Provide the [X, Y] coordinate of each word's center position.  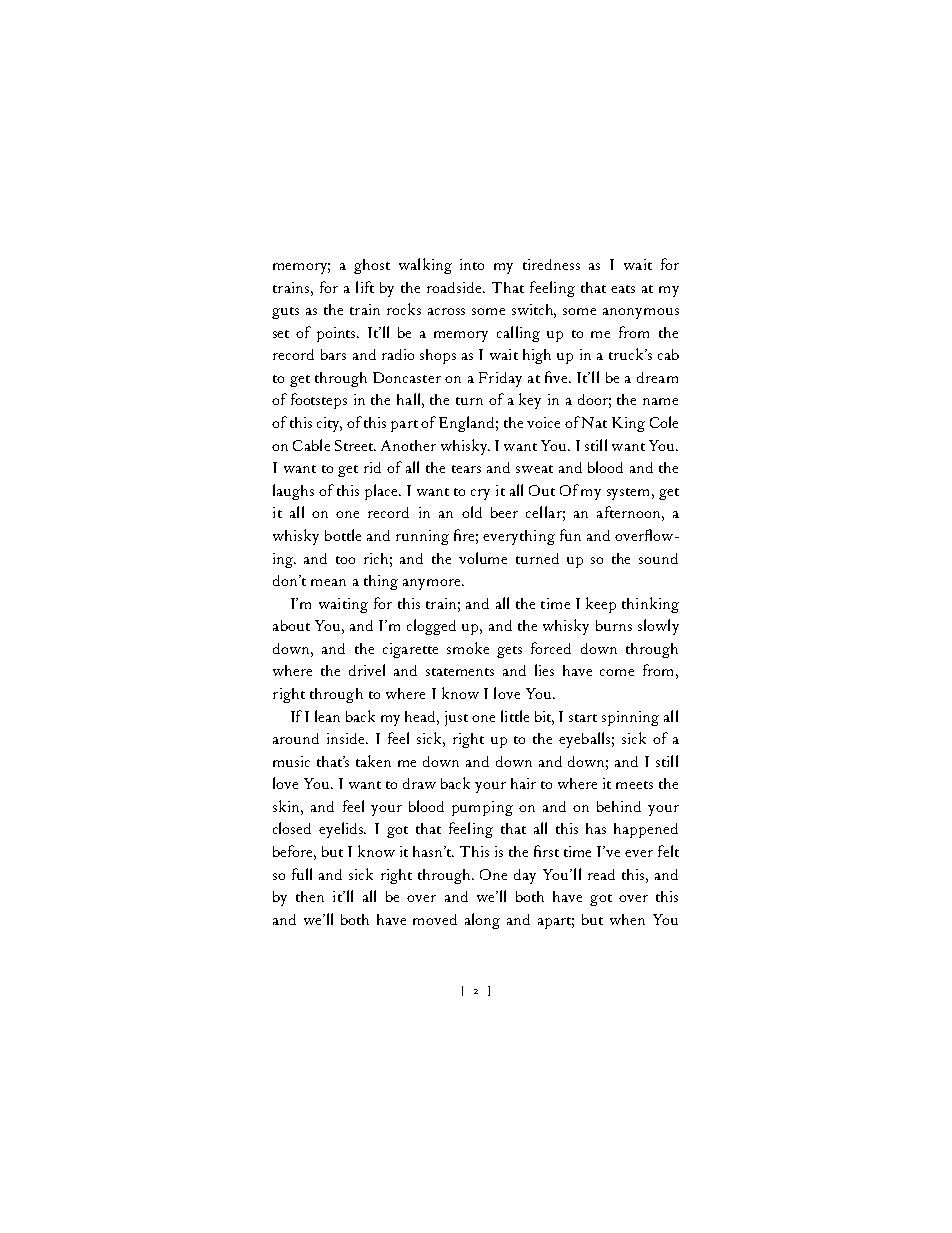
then [310, 896]
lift [365, 287]
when [627, 919]
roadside [455, 287]
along [482, 921]
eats [623, 289]
